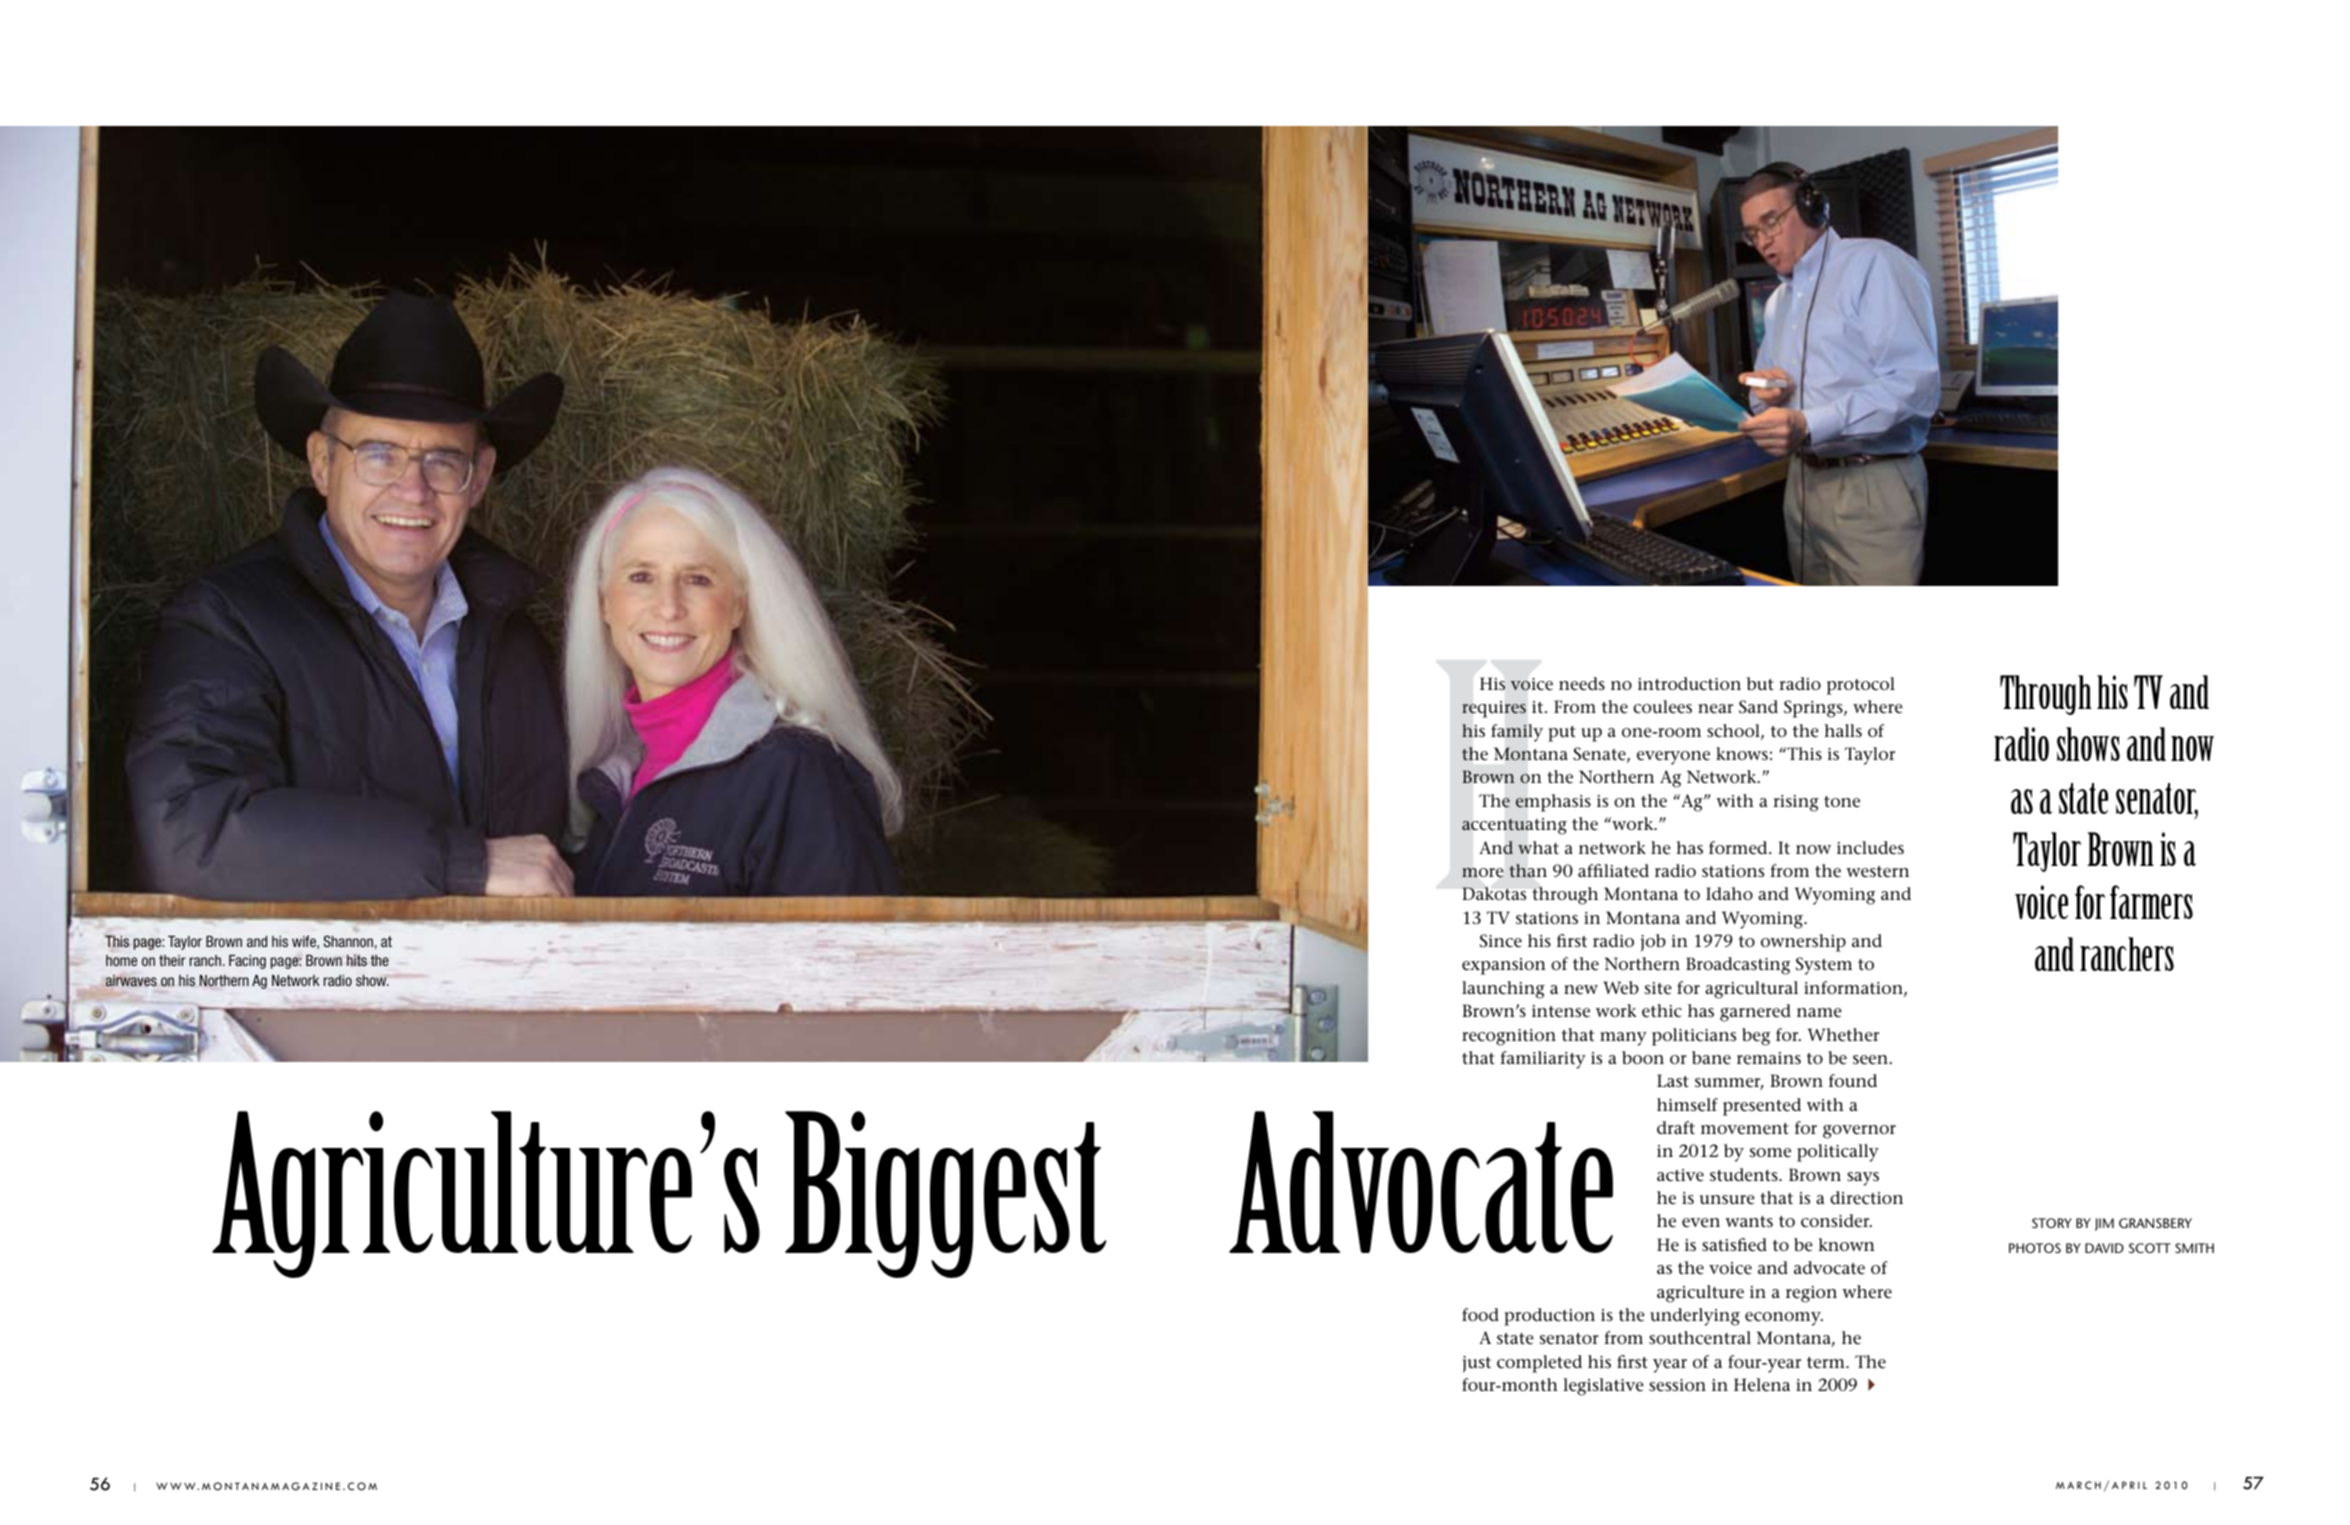  Describe the element at coordinates (1509, 1037) in the document. I see `recognition` at that location.
